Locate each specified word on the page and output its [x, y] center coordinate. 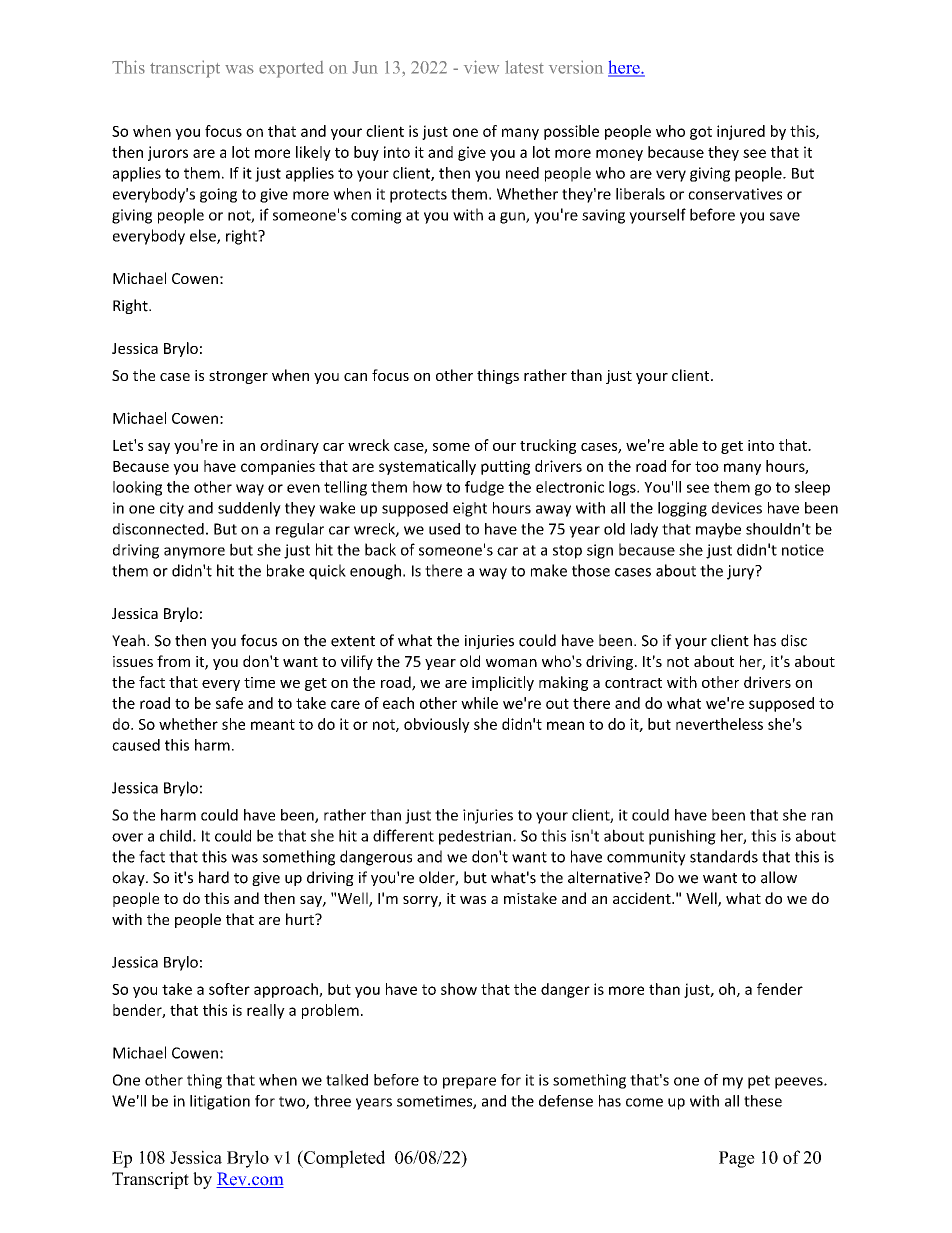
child [175, 835]
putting [505, 467]
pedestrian [476, 837]
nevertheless [719, 724]
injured [741, 132]
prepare [469, 1083]
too [707, 466]
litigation [220, 1102]
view [481, 67]
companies [278, 467]
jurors [168, 153]
